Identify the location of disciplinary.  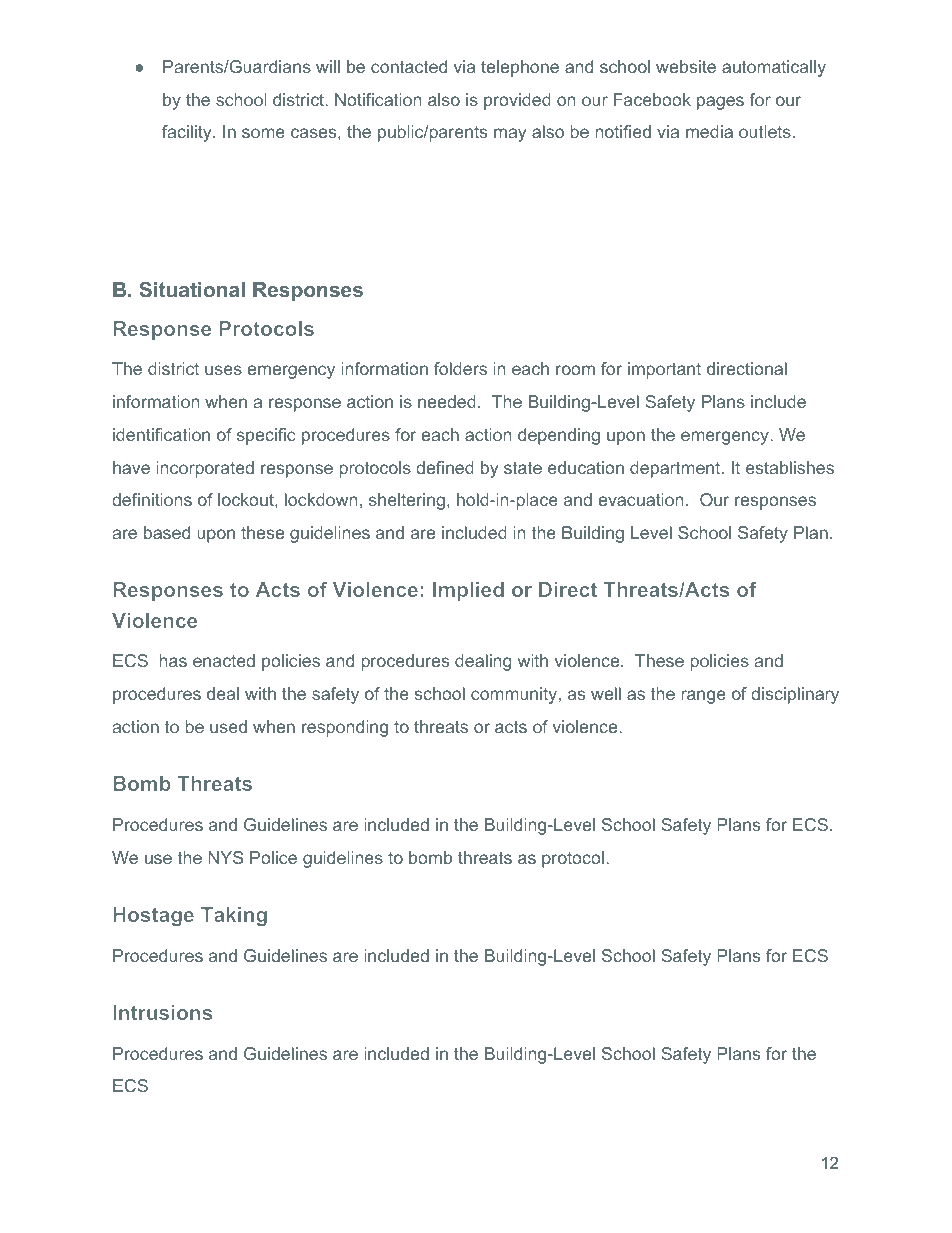
(795, 695).
